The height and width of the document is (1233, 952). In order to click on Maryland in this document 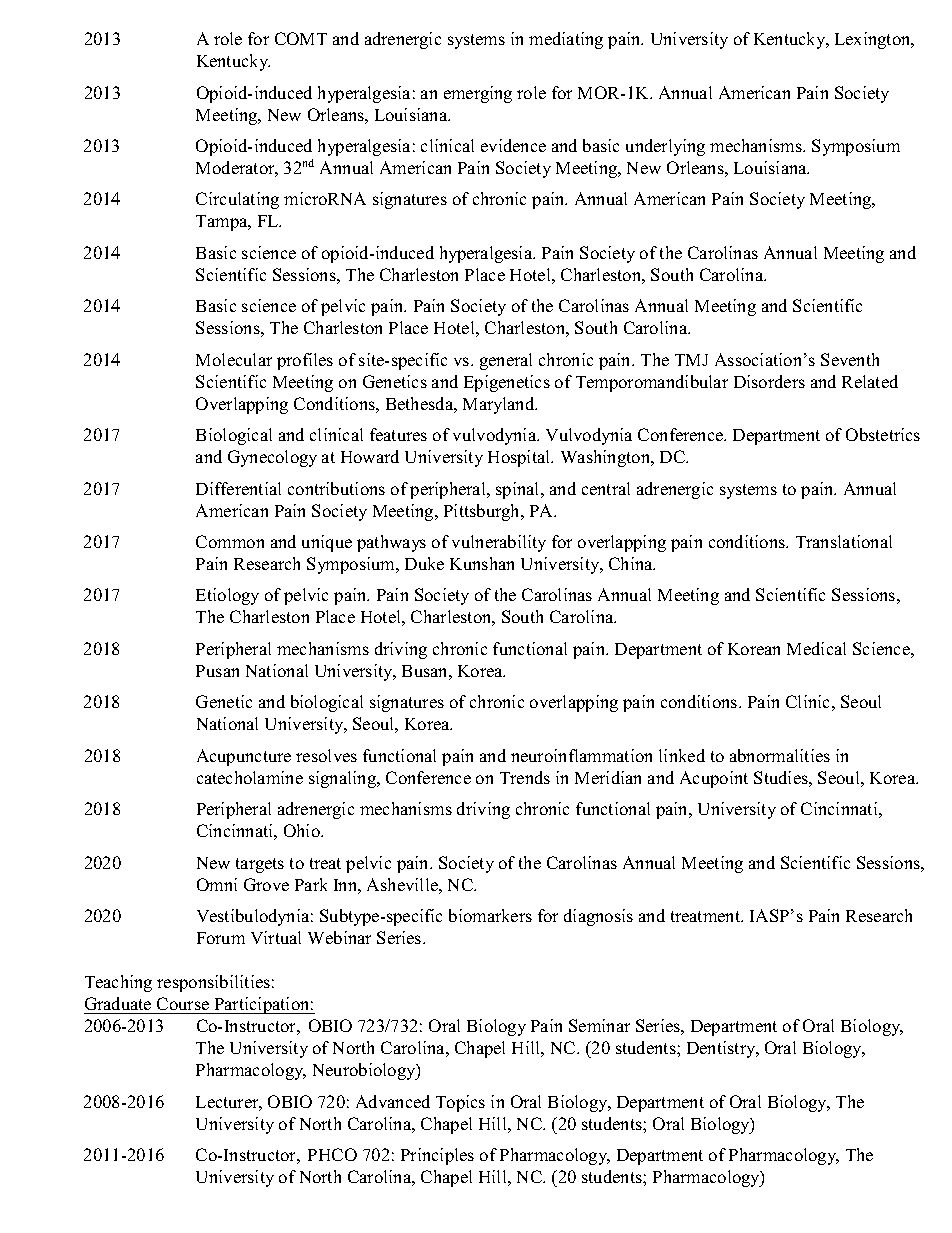, I will do `click(500, 405)`.
